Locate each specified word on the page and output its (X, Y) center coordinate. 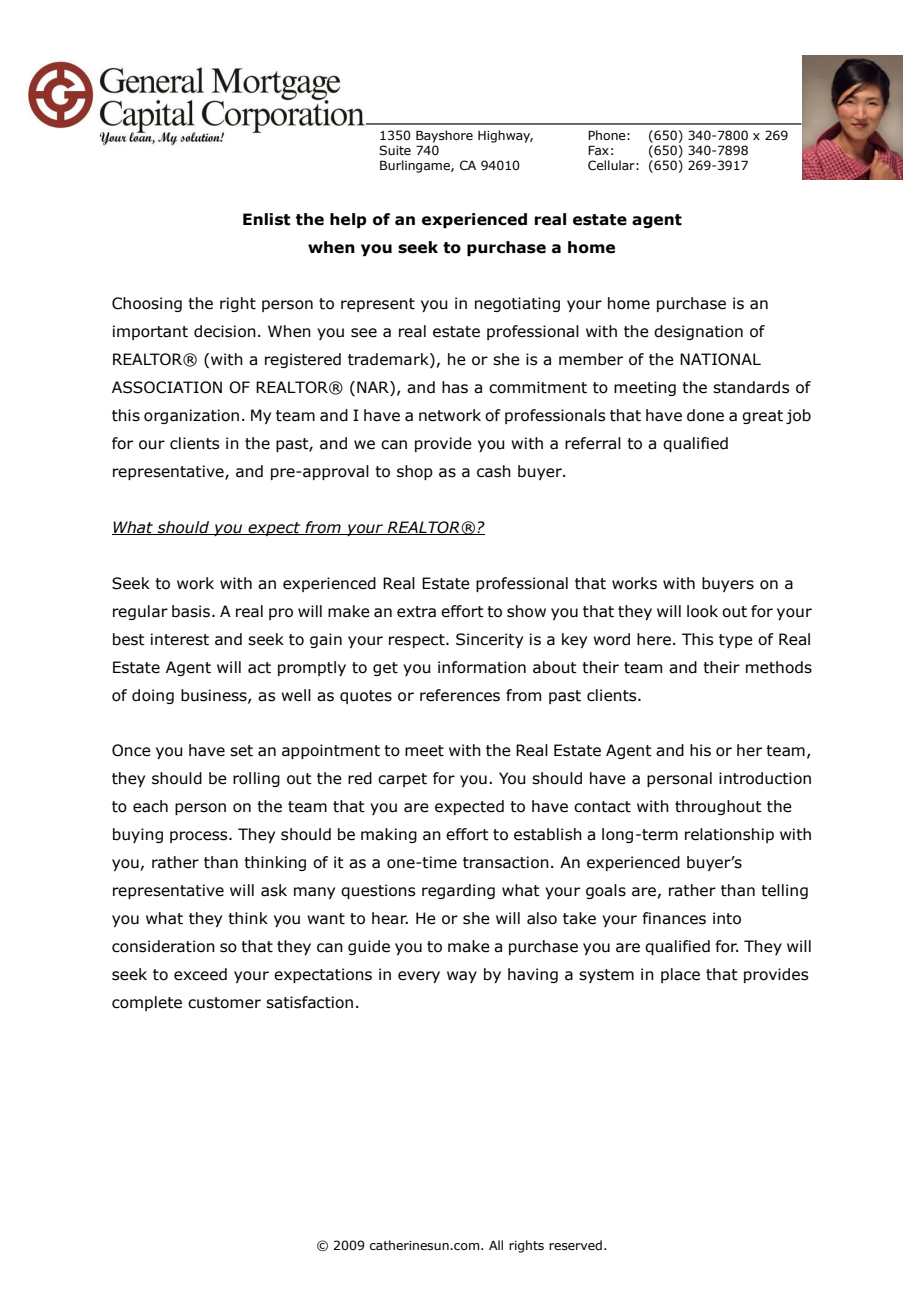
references (460, 695)
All (496, 1245)
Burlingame (416, 166)
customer (224, 1003)
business (215, 696)
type (736, 641)
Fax (598, 150)
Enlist (266, 219)
